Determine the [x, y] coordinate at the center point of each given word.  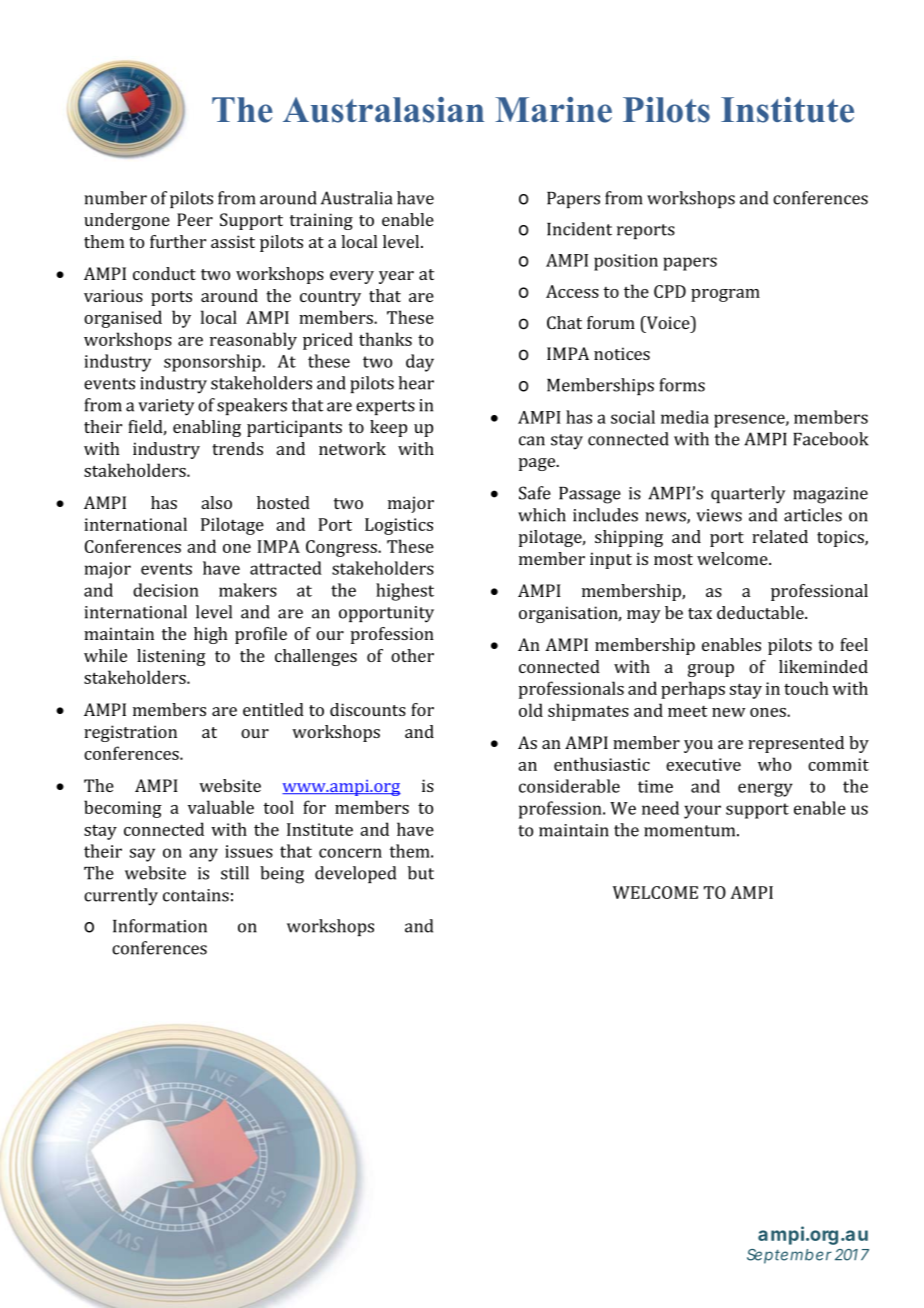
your [702, 812]
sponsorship [213, 363]
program [725, 295]
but [421, 873]
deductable [761, 612]
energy [765, 790]
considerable [569, 786]
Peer [195, 219]
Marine [553, 110]
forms [682, 385]
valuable [221, 807]
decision [166, 590]
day [420, 363]
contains [196, 895]
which [542, 515]
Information [160, 926]
